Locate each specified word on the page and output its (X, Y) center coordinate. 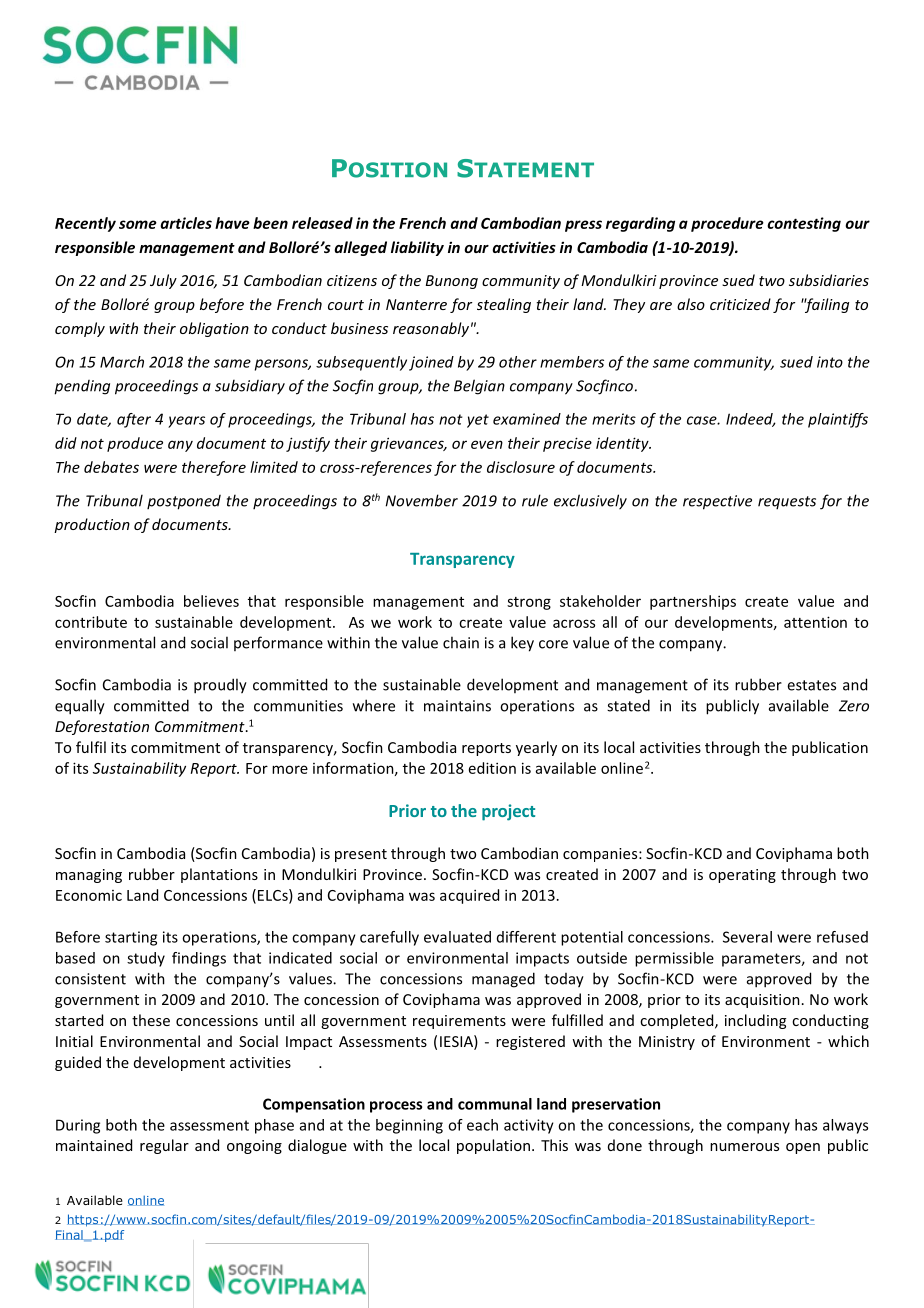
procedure (727, 224)
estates (811, 685)
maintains (457, 706)
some (138, 224)
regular (164, 1146)
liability (417, 248)
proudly (220, 686)
